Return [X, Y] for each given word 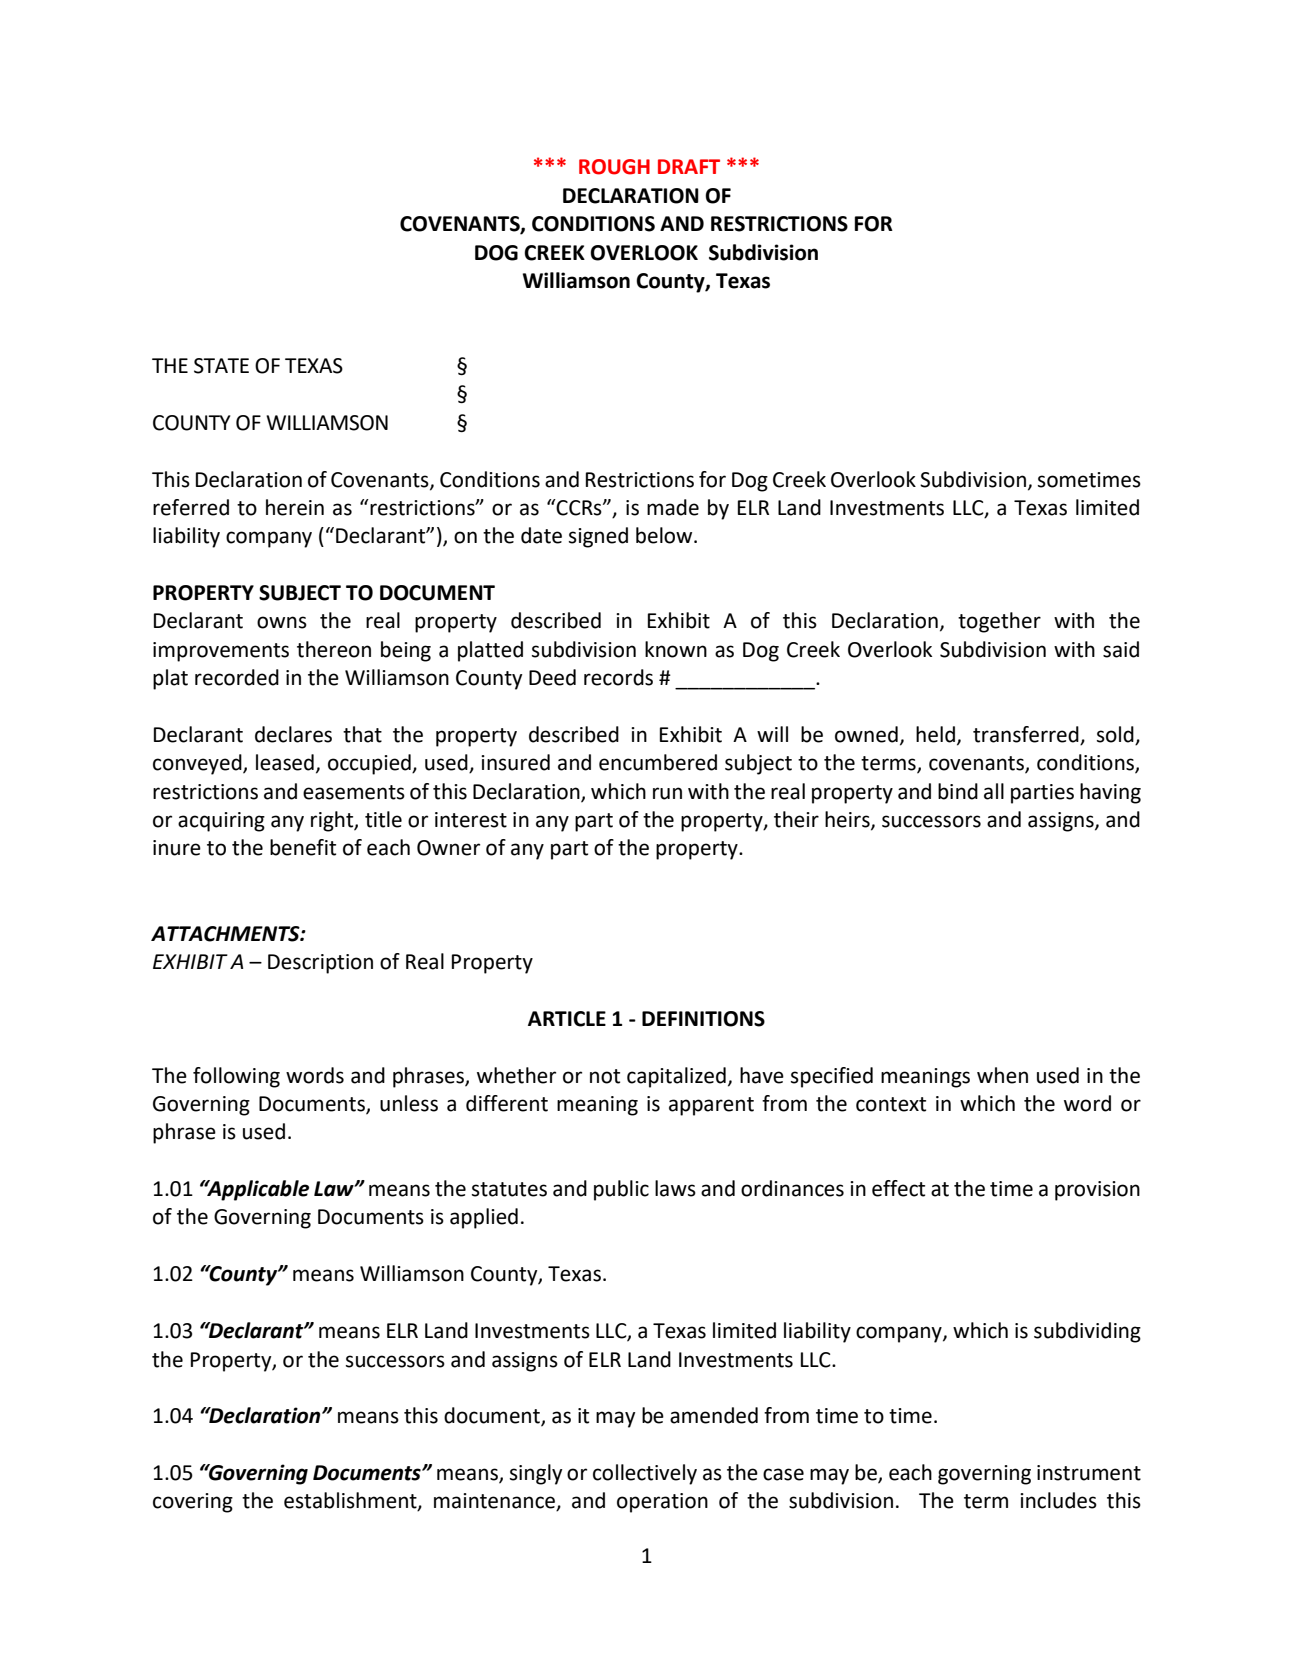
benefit [303, 847]
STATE [221, 366]
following [236, 1077]
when [1002, 1075]
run [667, 793]
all [994, 791]
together [999, 622]
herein [295, 507]
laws [675, 1188]
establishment [351, 1501]
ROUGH [614, 167]
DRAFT [689, 166]
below [665, 535]
